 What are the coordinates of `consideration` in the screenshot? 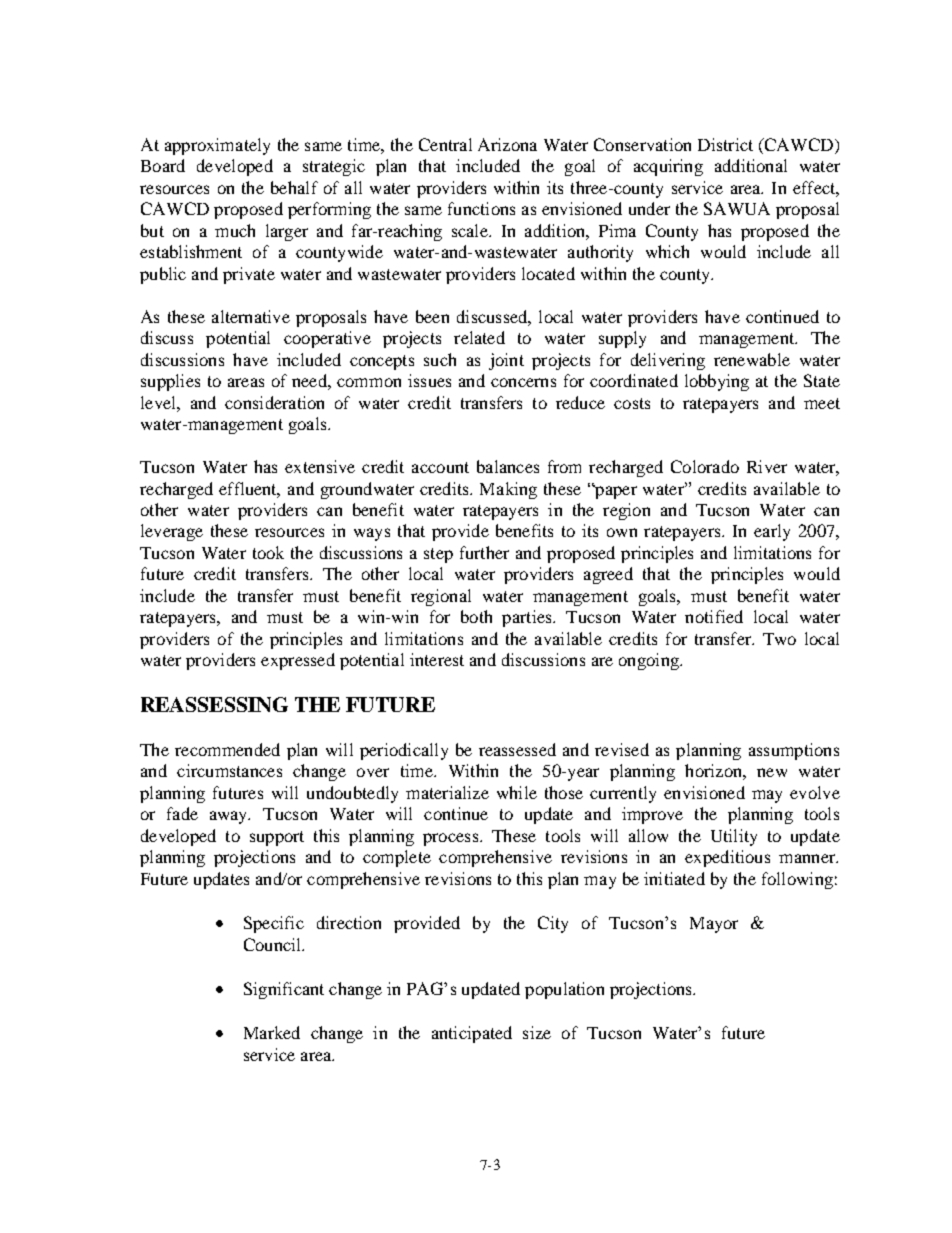 It's located at (274, 402).
